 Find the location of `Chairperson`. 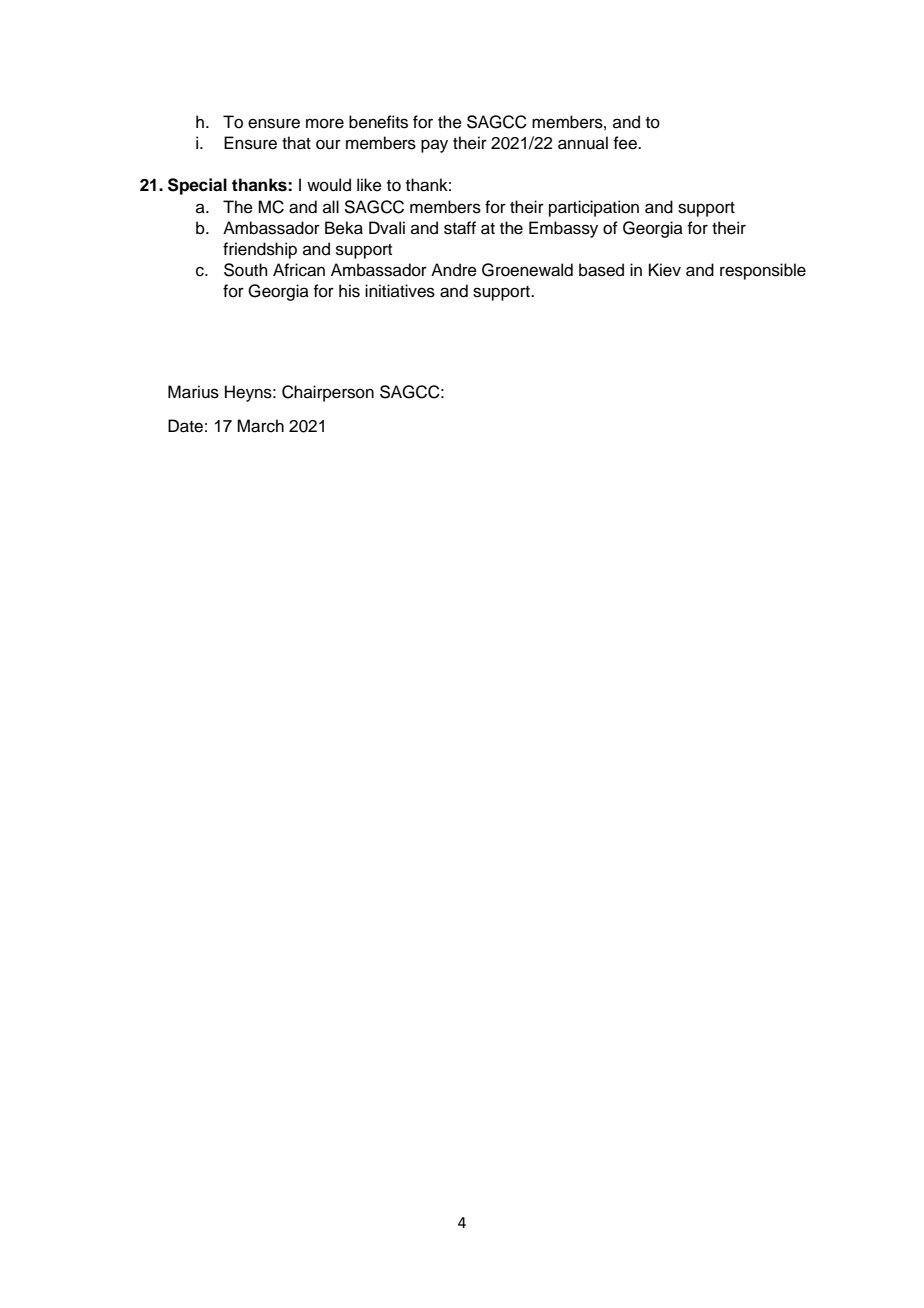

Chairperson is located at coordinates (328, 393).
